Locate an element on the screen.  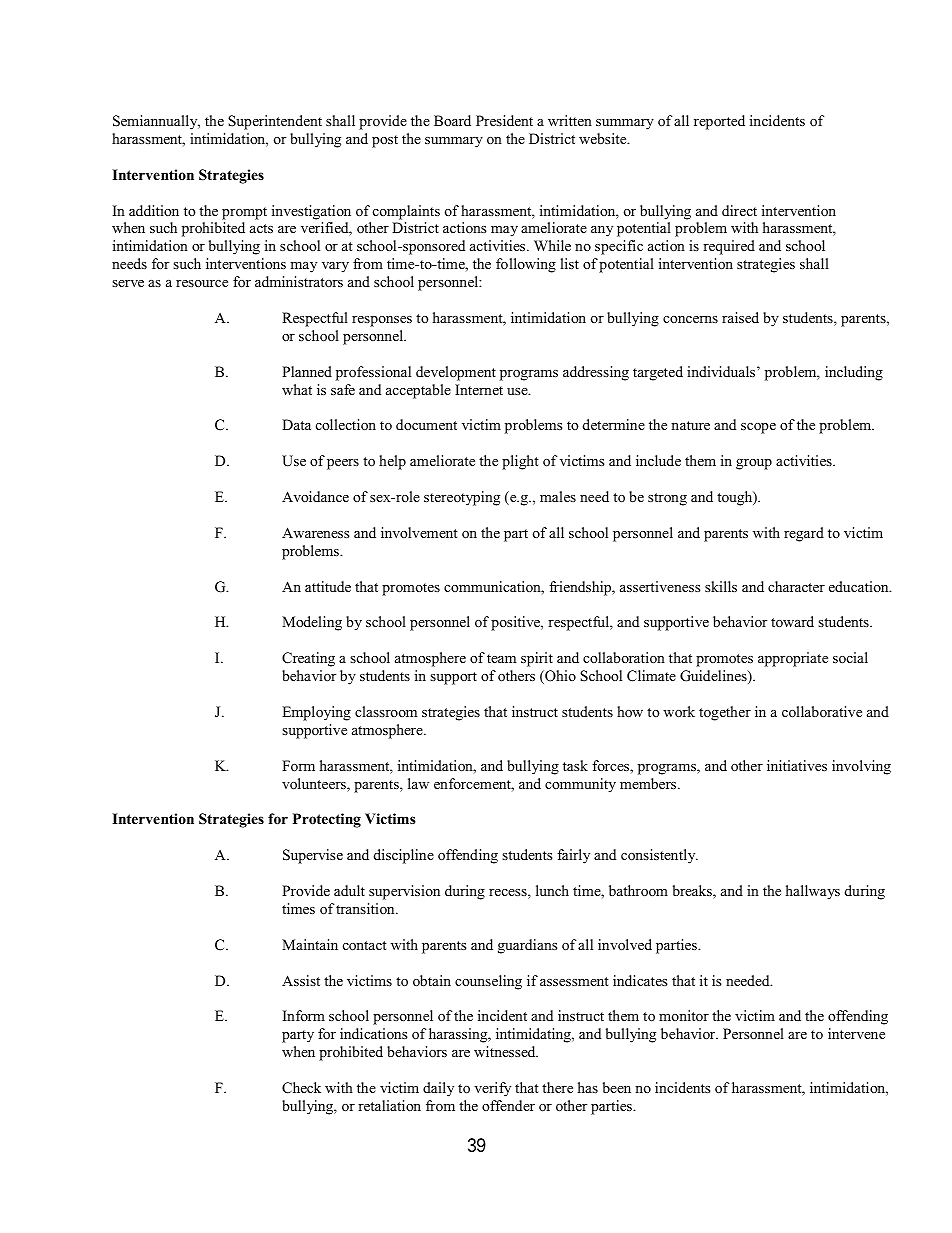
reported is located at coordinates (719, 122).
